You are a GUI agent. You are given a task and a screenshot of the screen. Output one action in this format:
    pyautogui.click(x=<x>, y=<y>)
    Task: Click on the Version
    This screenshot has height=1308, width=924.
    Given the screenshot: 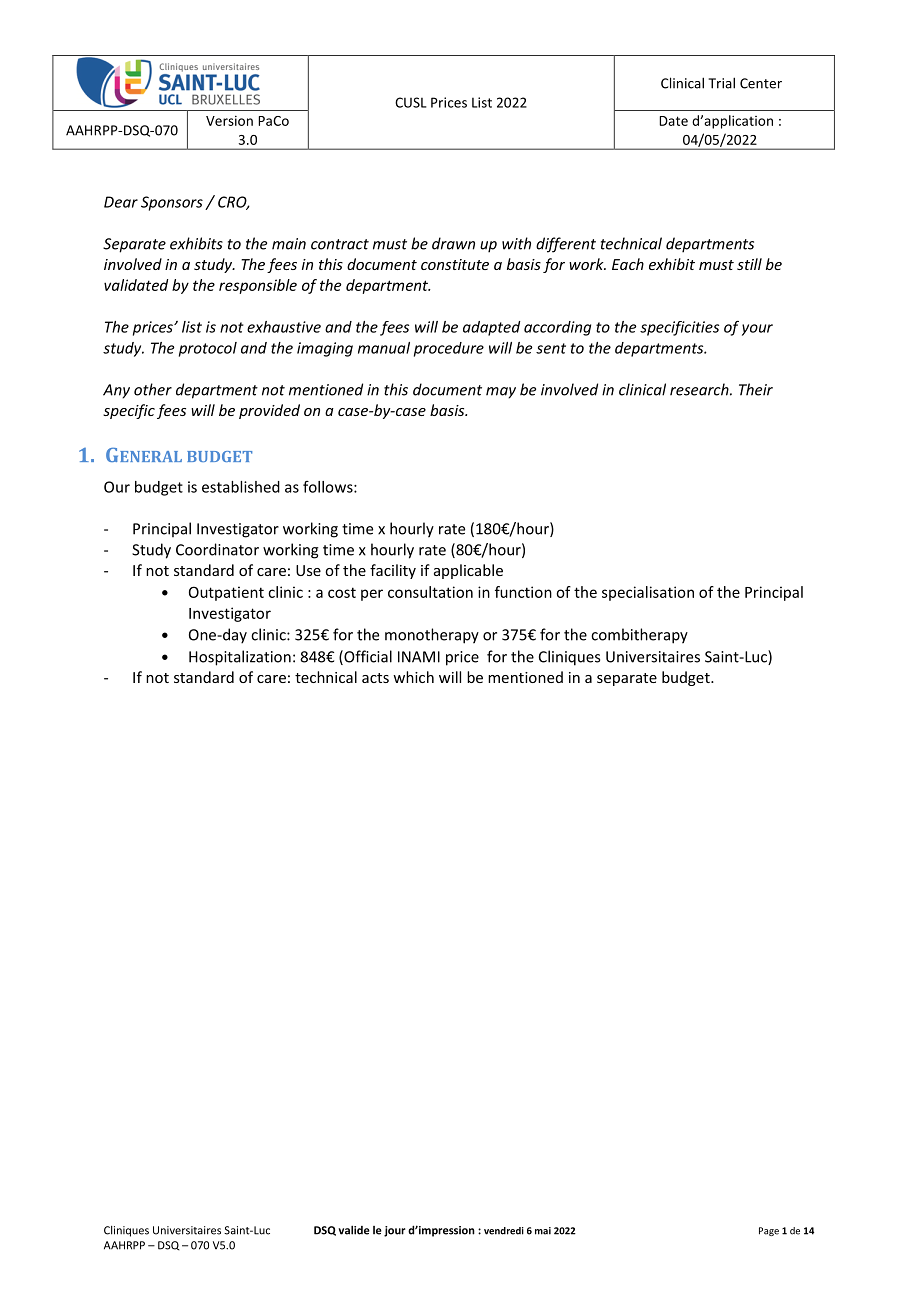 What is the action you would take?
    pyautogui.click(x=229, y=120)
